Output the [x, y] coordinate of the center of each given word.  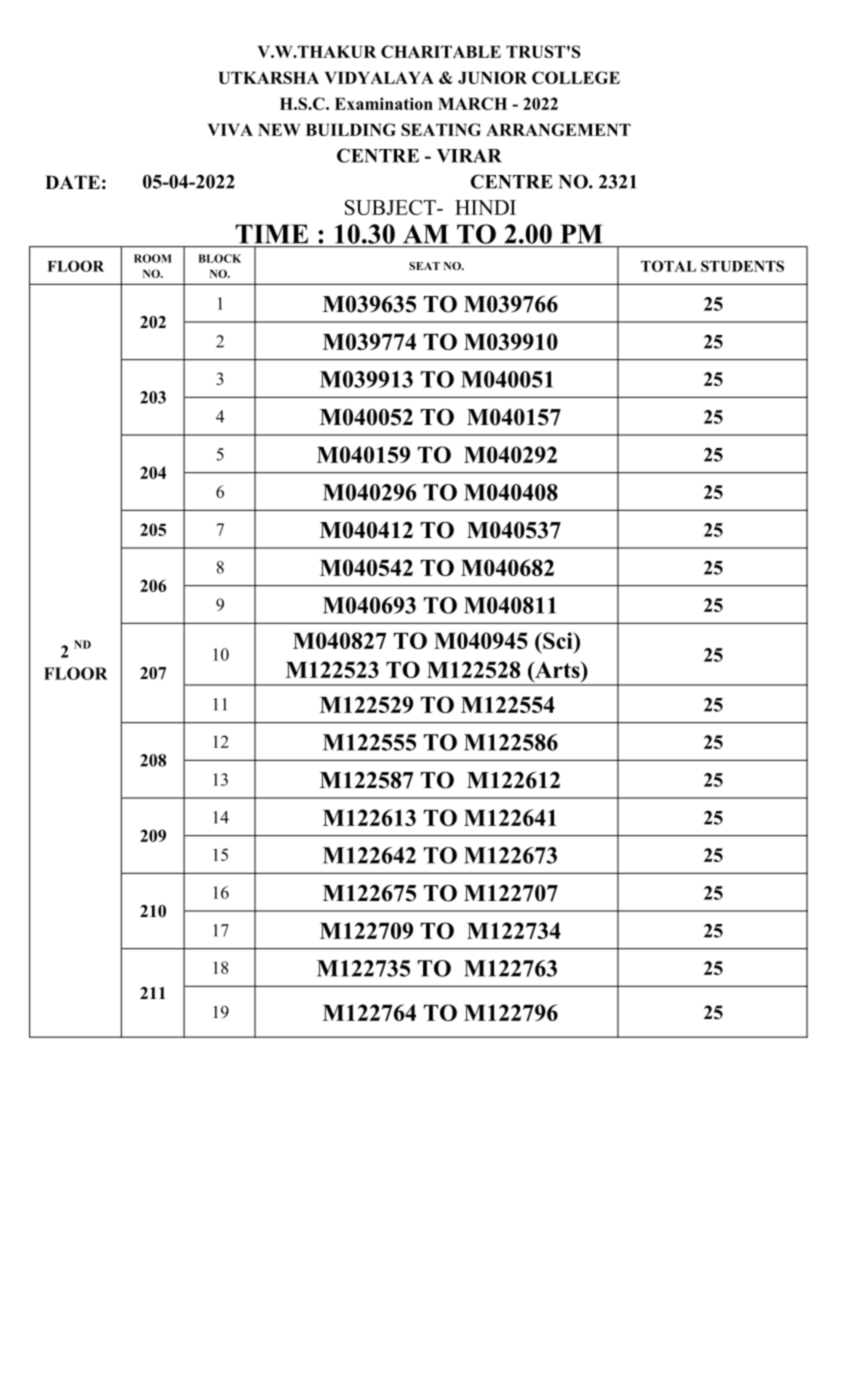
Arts [557, 669]
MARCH [472, 103]
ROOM [153, 258]
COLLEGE [576, 77]
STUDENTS [742, 266]
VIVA [230, 130]
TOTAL [668, 266]
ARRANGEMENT [558, 129]
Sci [558, 640]
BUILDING [351, 129]
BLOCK [220, 258]
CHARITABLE [441, 51]
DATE [72, 182]
